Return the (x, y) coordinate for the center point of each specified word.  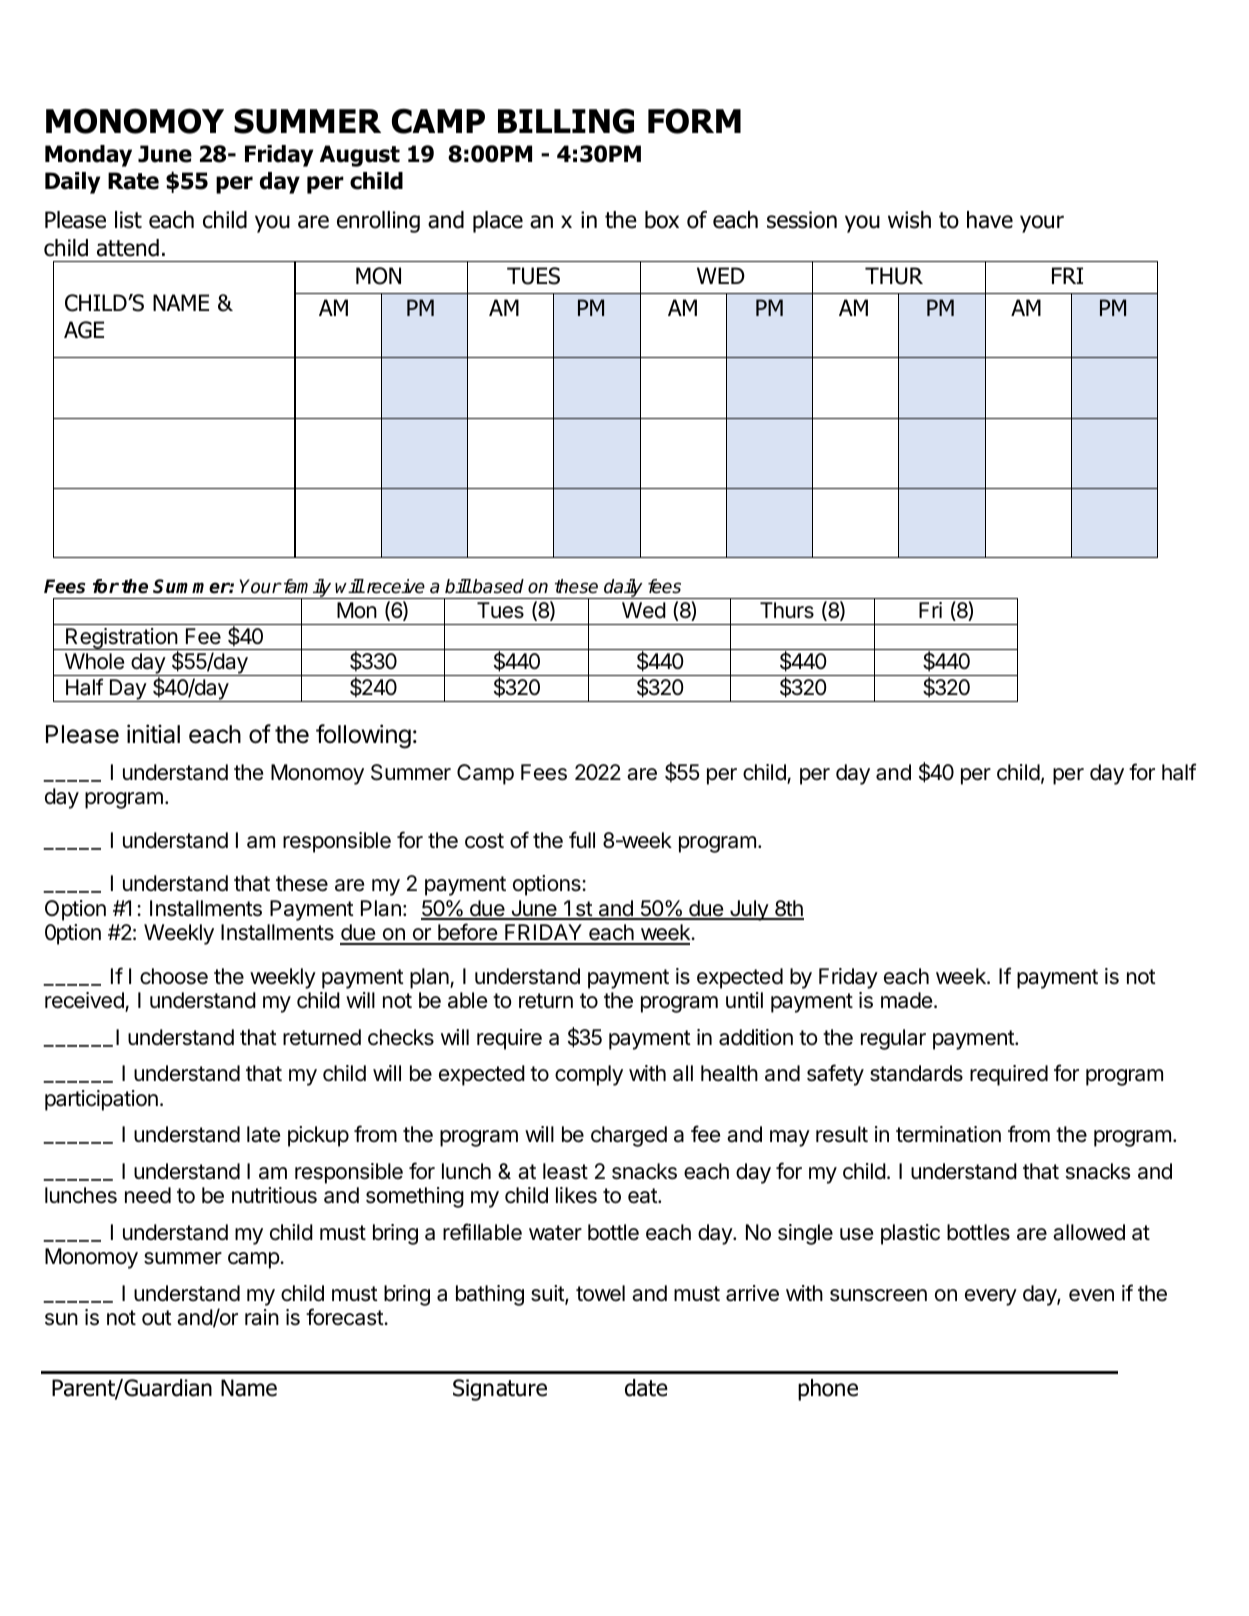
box (662, 220)
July (749, 910)
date (646, 1388)
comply (589, 1075)
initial (153, 734)
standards (916, 1073)
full (582, 839)
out (157, 1318)
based (497, 586)
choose (174, 976)
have (990, 220)
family (307, 589)
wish (909, 220)
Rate (133, 181)
